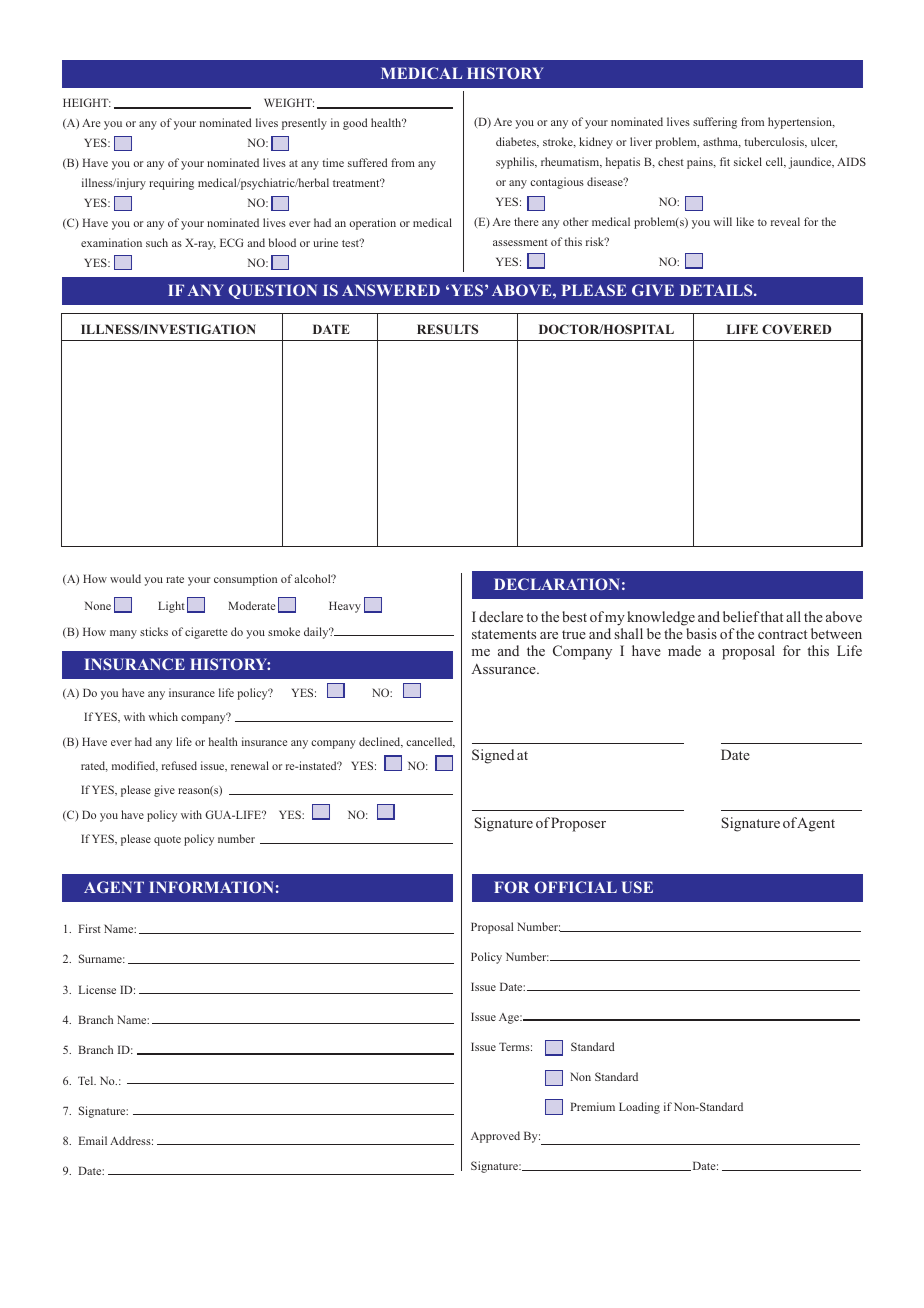  Describe the element at coordinates (575, 887) in the document. I see `OFFICIAL` at that location.
